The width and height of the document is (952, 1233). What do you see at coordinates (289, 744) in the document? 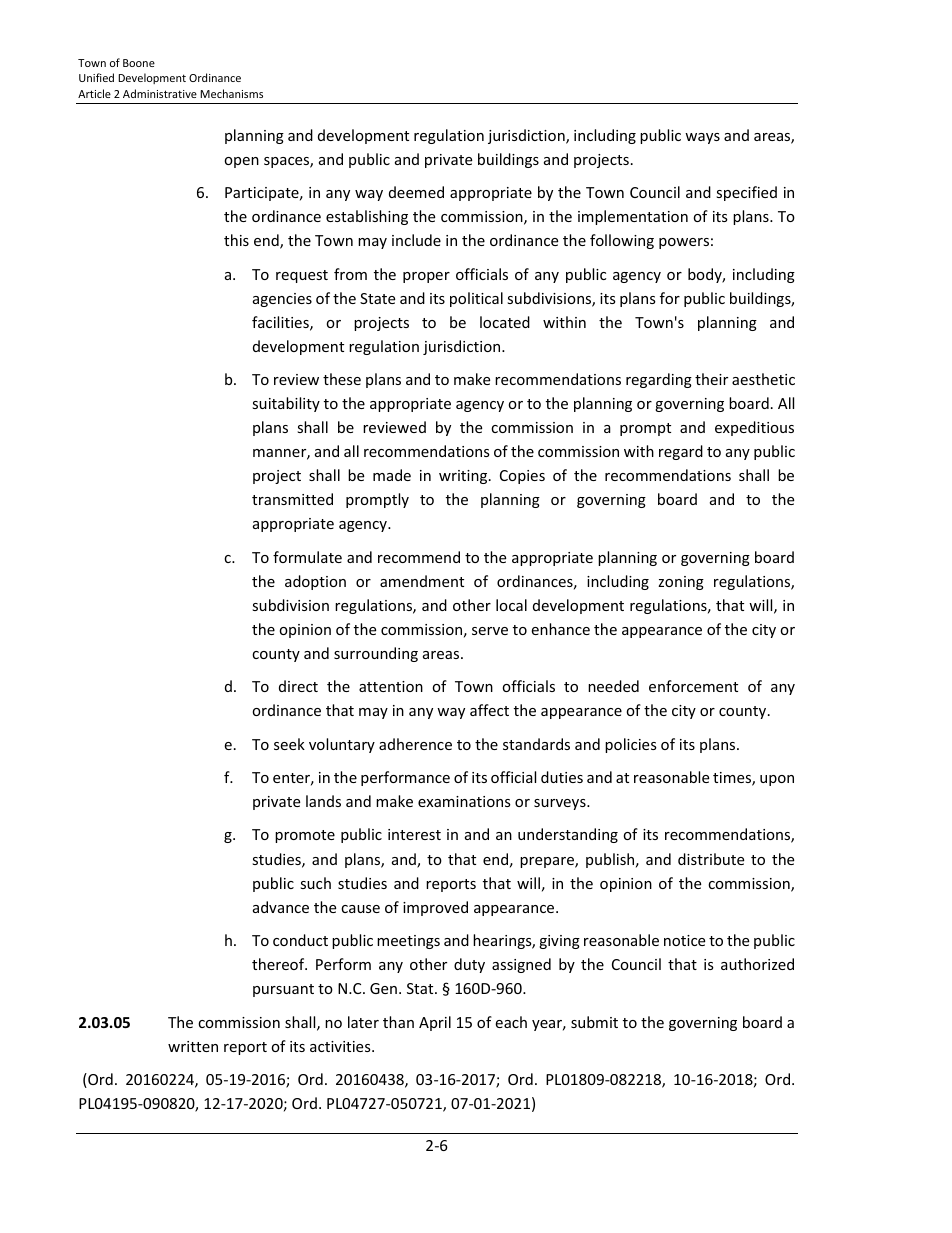
I see `seek` at bounding box center [289, 744].
